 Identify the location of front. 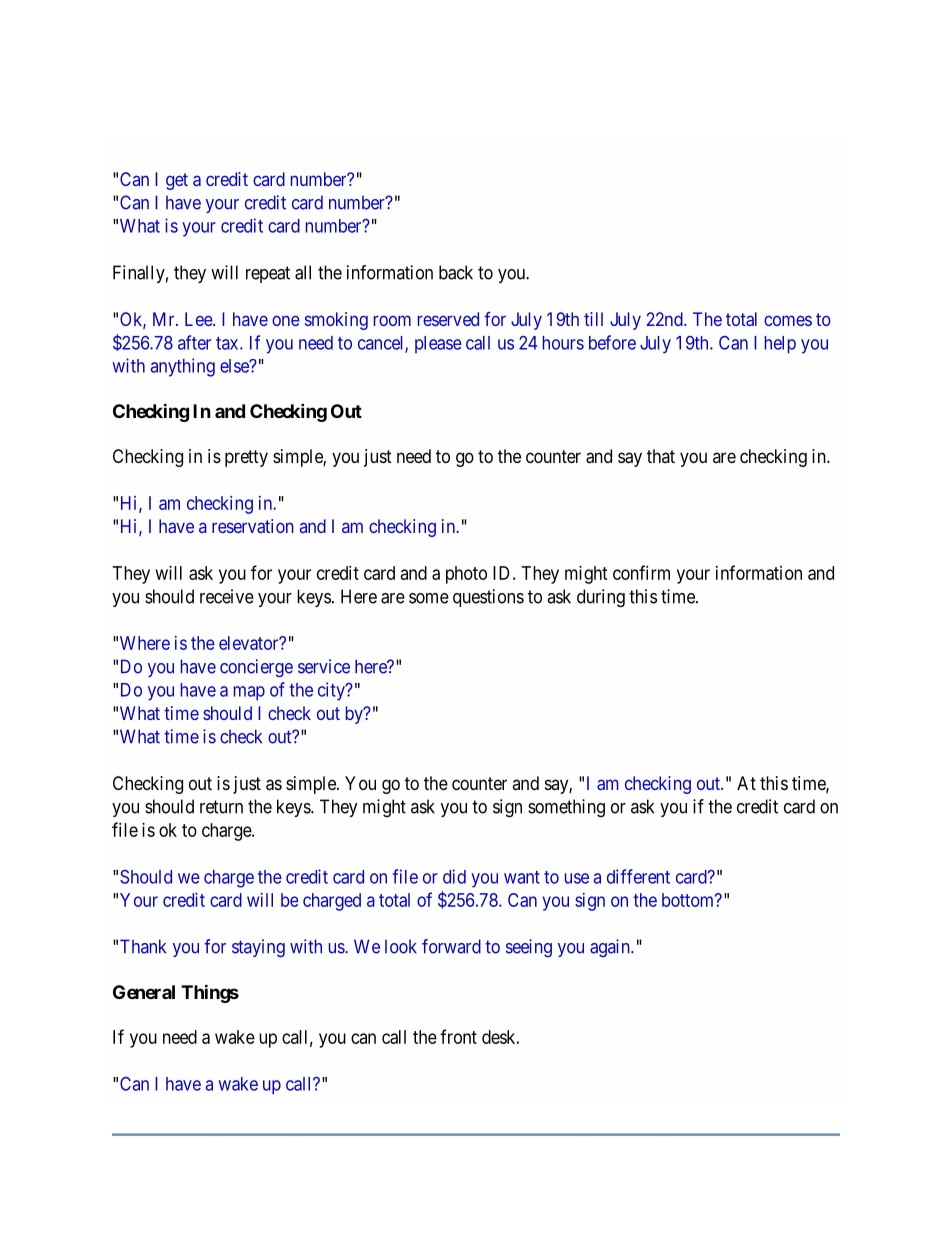
(458, 1036).
